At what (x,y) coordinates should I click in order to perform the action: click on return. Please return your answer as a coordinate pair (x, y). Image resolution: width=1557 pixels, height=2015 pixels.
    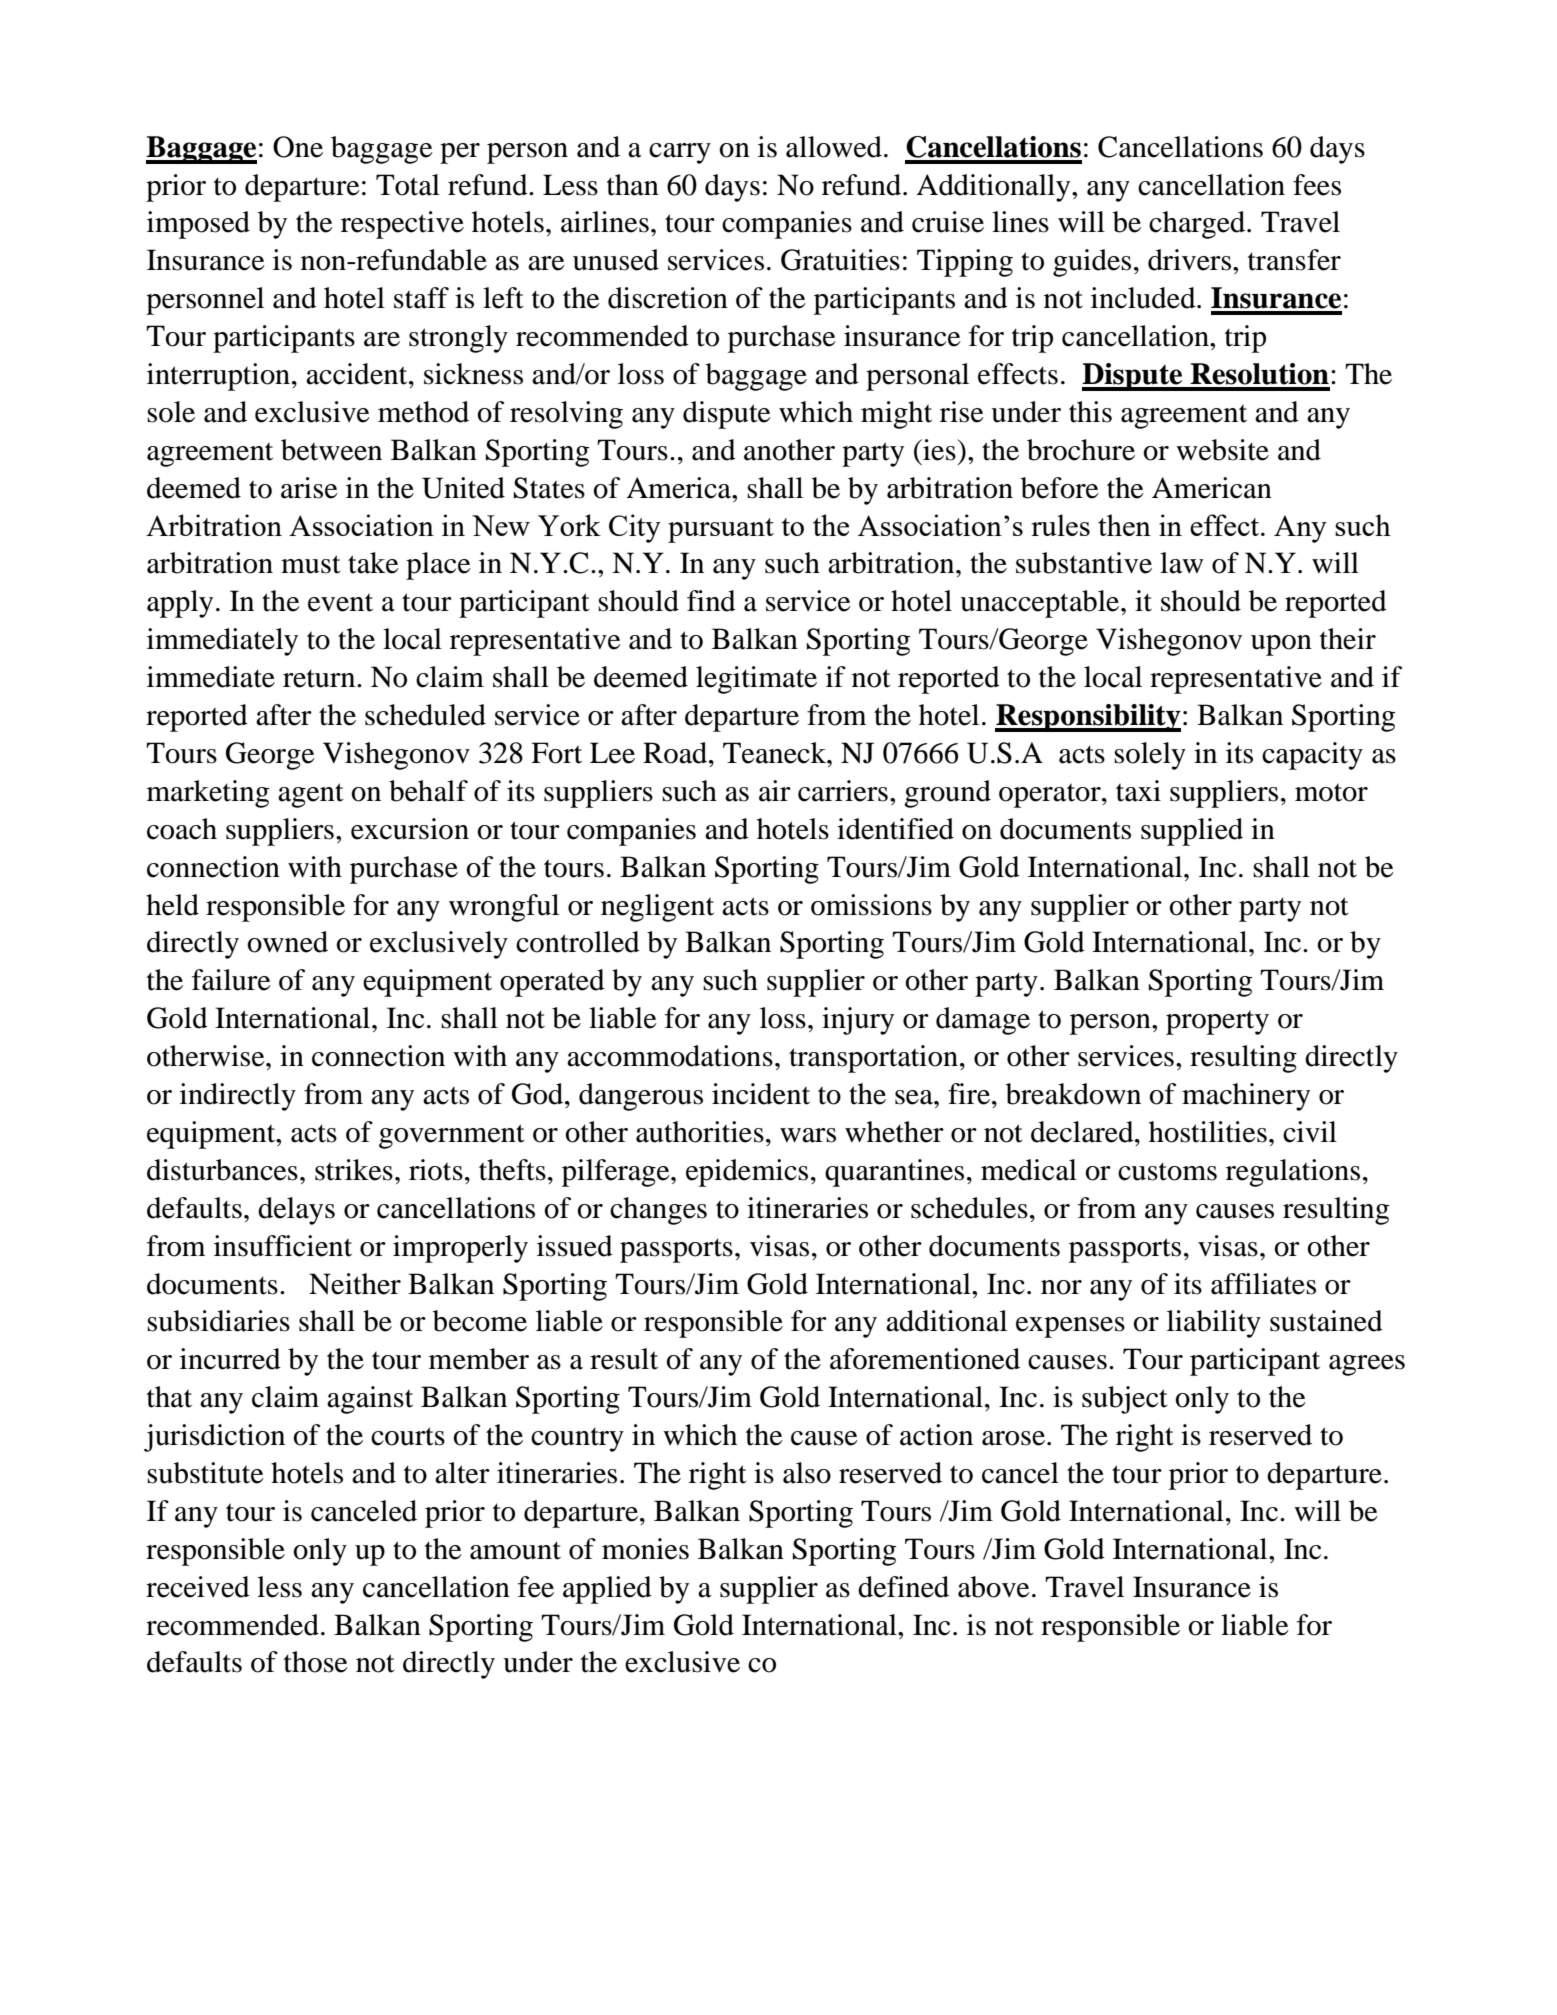
    Looking at the image, I should click on (320, 678).
